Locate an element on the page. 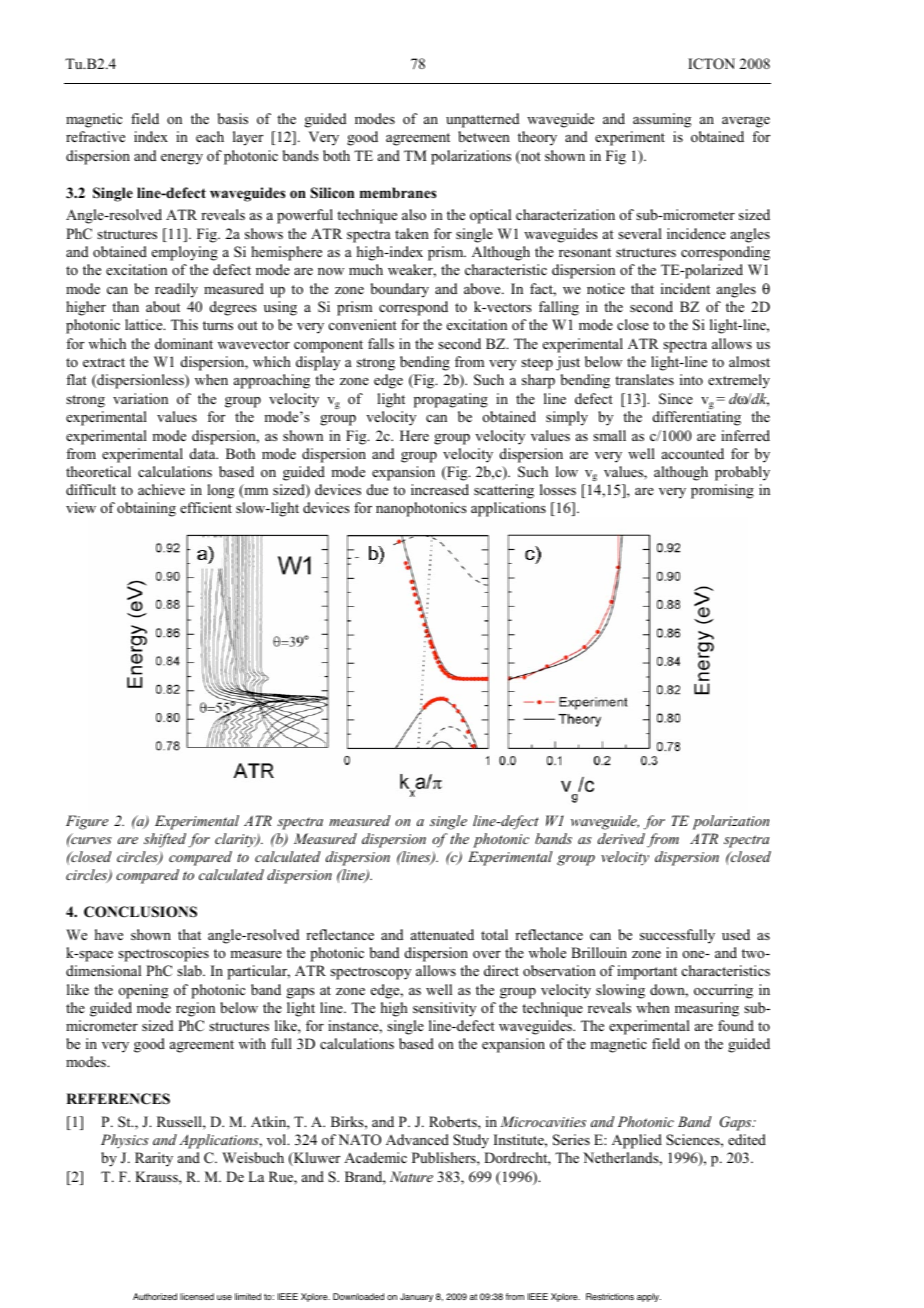  Figure is located at coordinates (87, 822).
